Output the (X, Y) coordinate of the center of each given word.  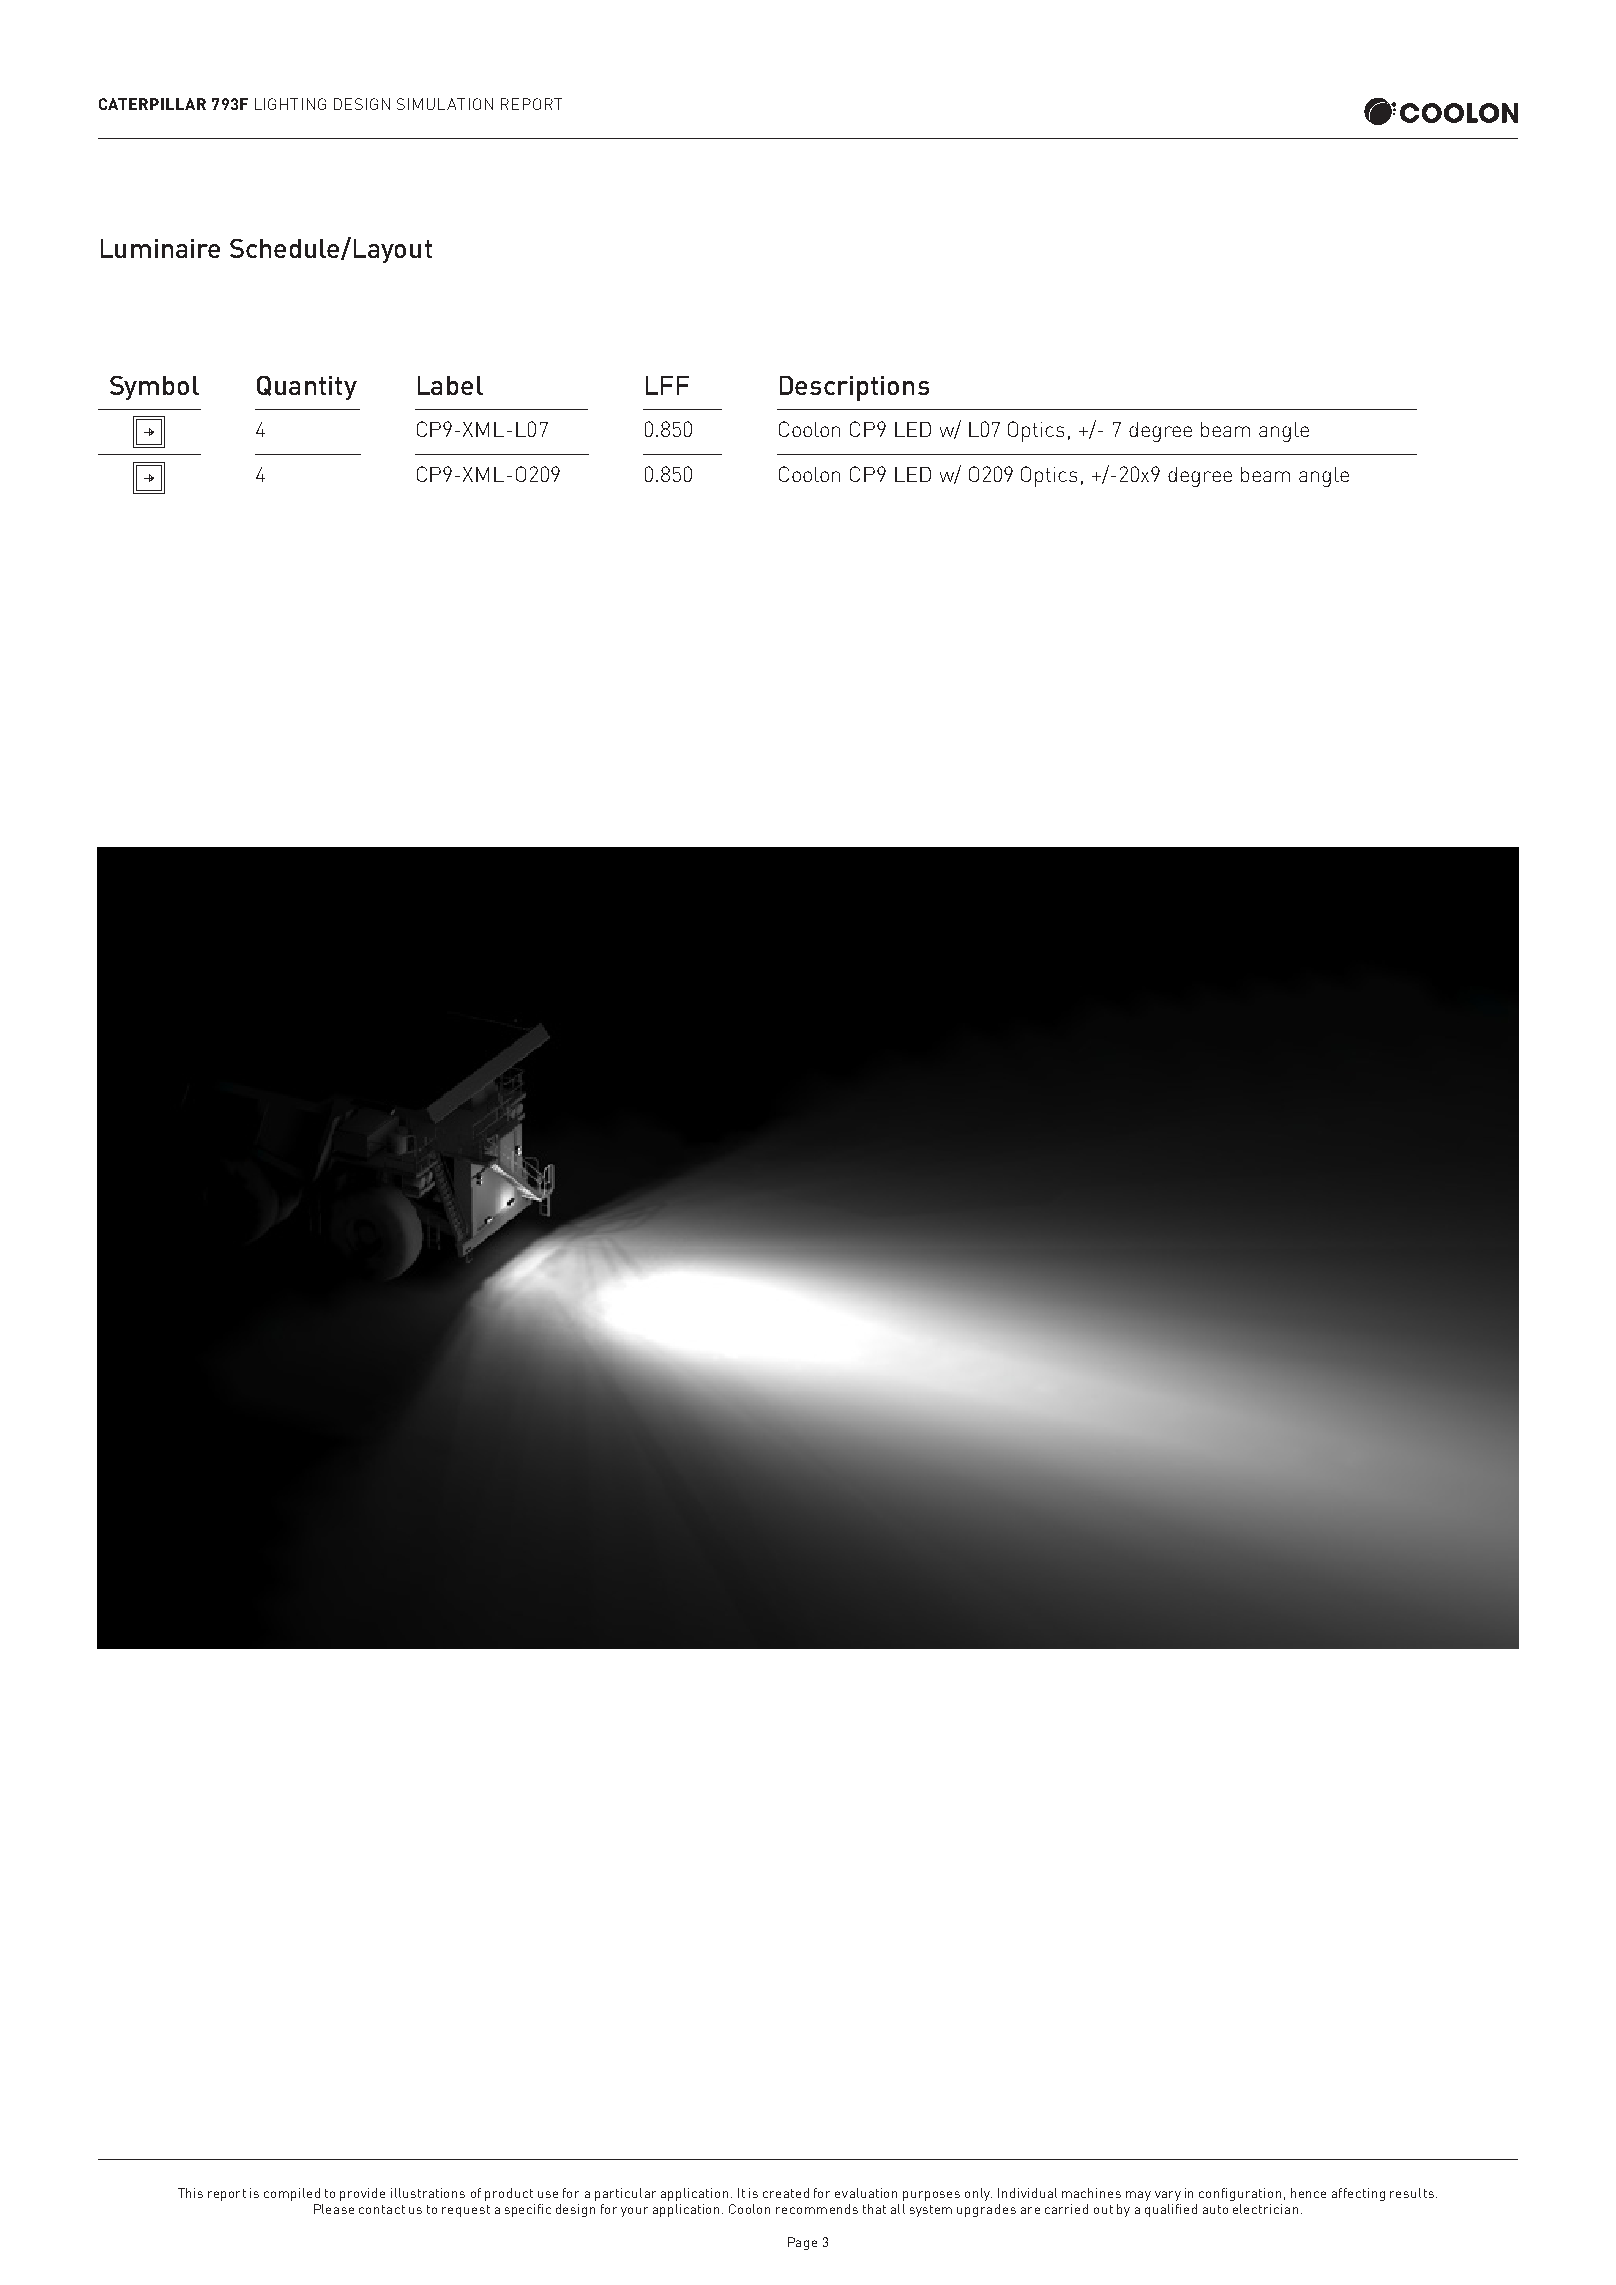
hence (1308, 2193)
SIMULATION (445, 104)
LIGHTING (290, 104)
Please (334, 2209)
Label (450, 385)
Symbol (154, 388)
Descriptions (854, 388)
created (786, 2193)
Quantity (307, 388)
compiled (292, 2194)
